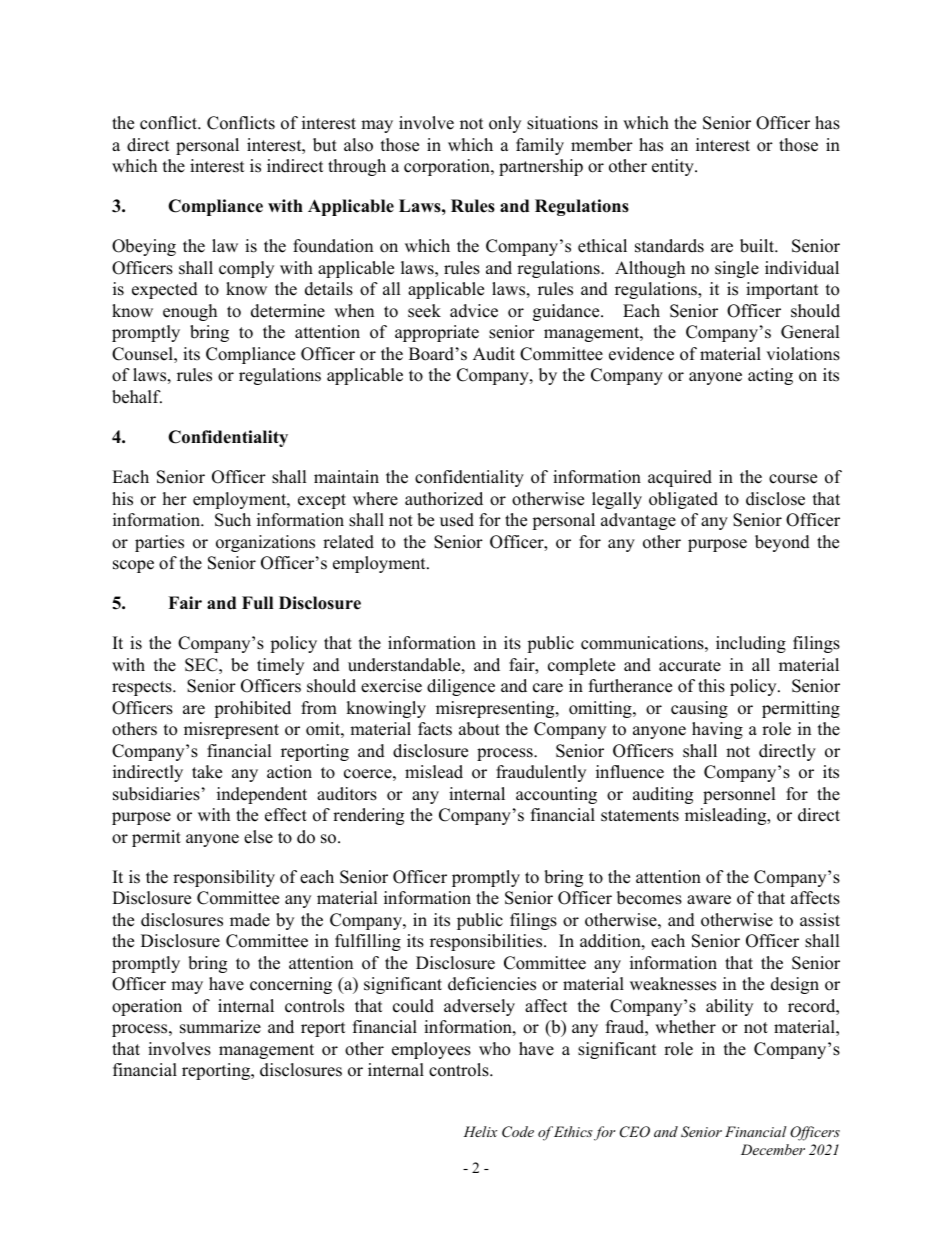 This page has width=952, height=1233. I want to click on corporation, so click(448, 167).
